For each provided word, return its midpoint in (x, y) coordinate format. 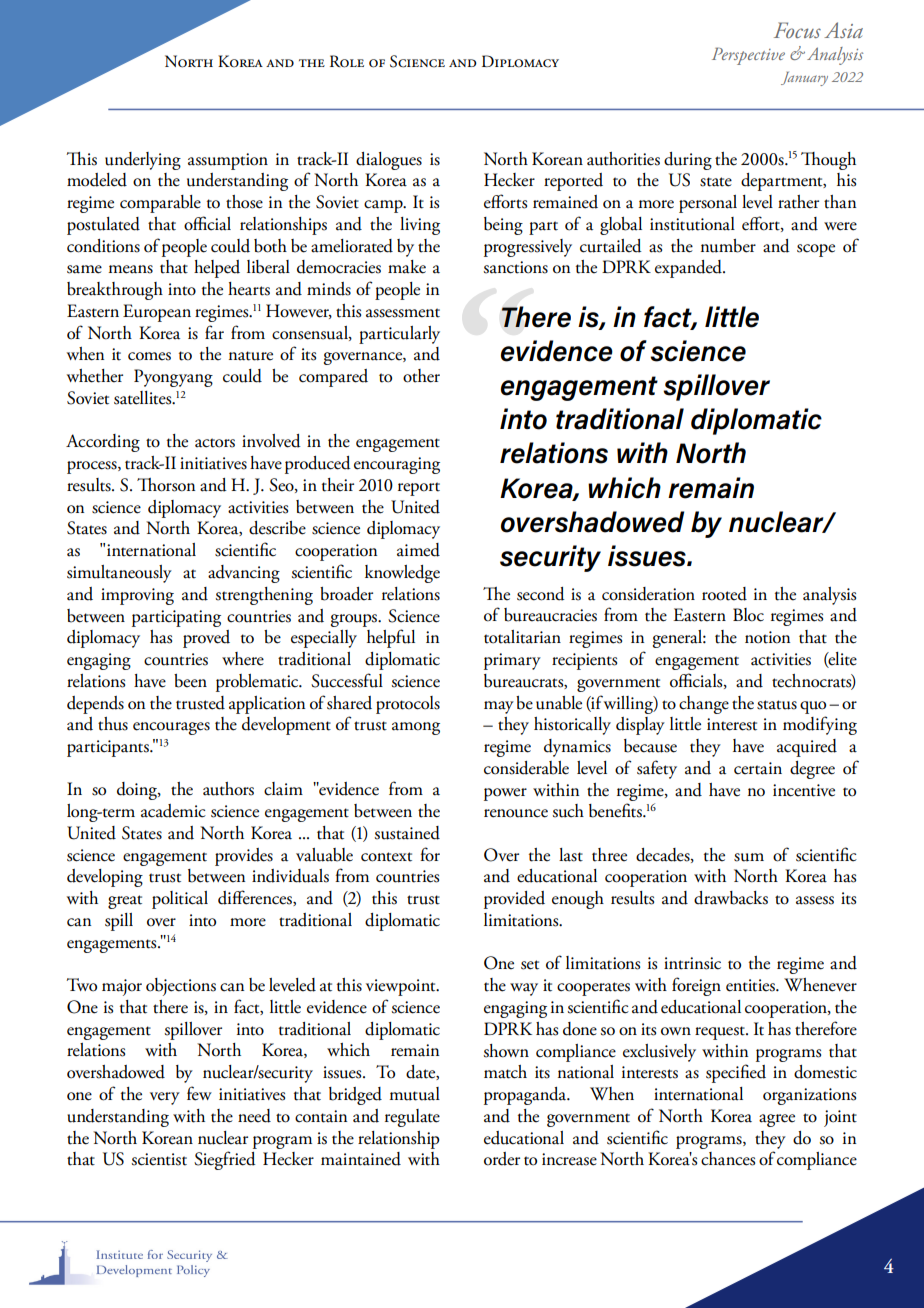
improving (137, 596)
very (165, 1098)
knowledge (402, 574)
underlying (143, 161)
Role (347, 61)
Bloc (748, 615)
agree (777, 1120)
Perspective (748, 56)
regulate (412, 1118)
